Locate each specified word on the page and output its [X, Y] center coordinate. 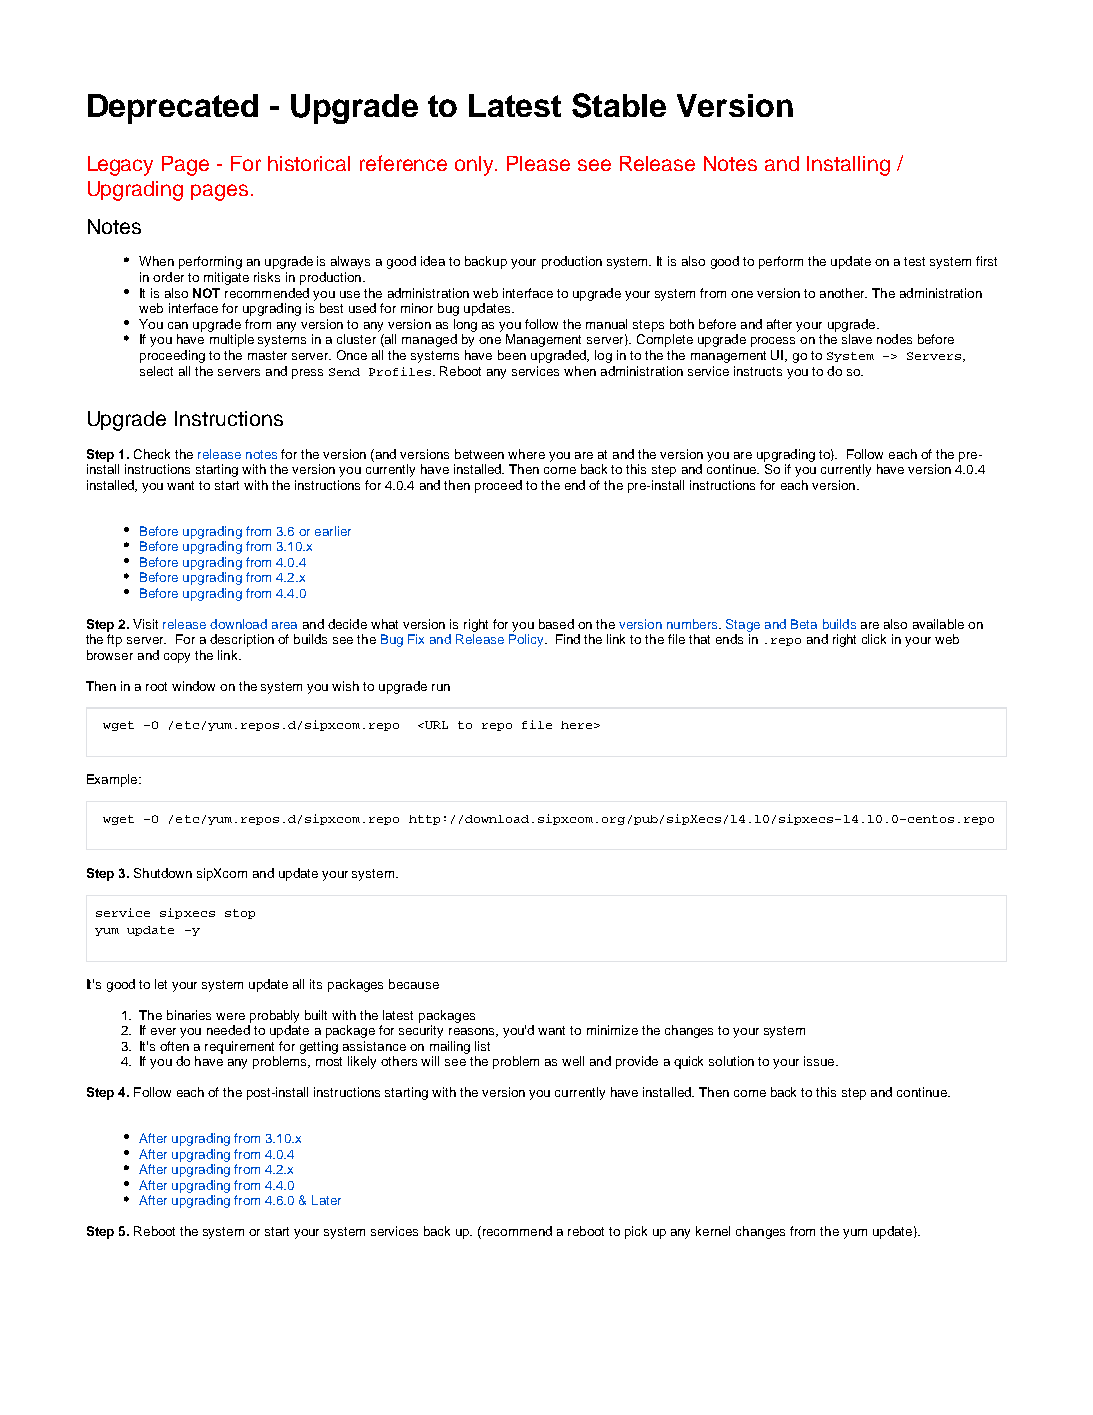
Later [326, 1200]
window [193, 686]
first [986, 261]
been [512, 355]
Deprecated [173, 109]
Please [538, 163]
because [414, 984]
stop [240, 914]
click [874, 639]
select [156, 371]
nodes [894, 339]
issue [820, 1061]
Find [568, 639]
